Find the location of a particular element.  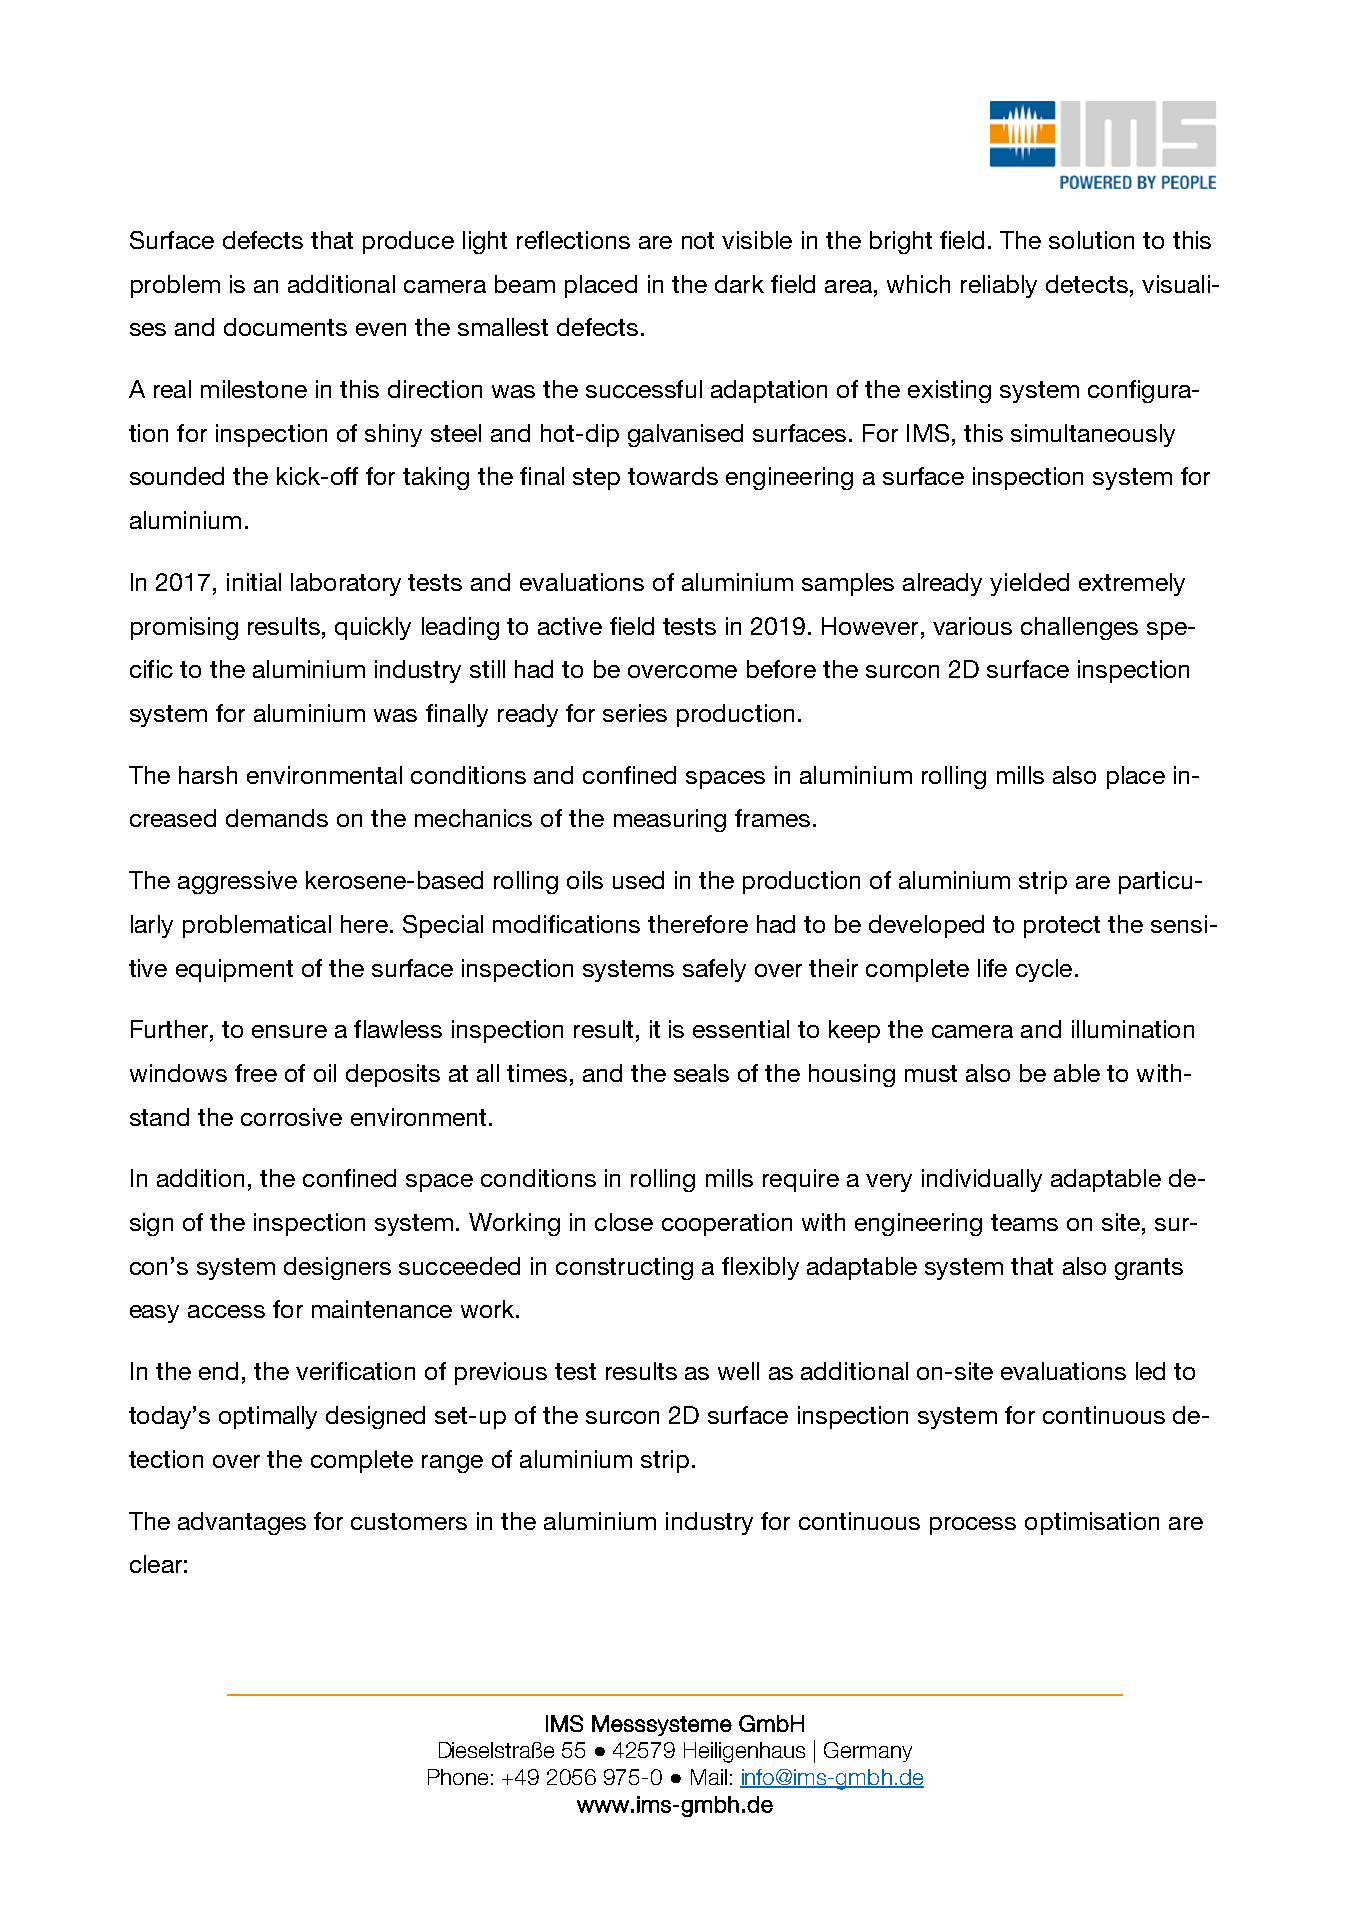

initial is located at coordinates (254, 582).
